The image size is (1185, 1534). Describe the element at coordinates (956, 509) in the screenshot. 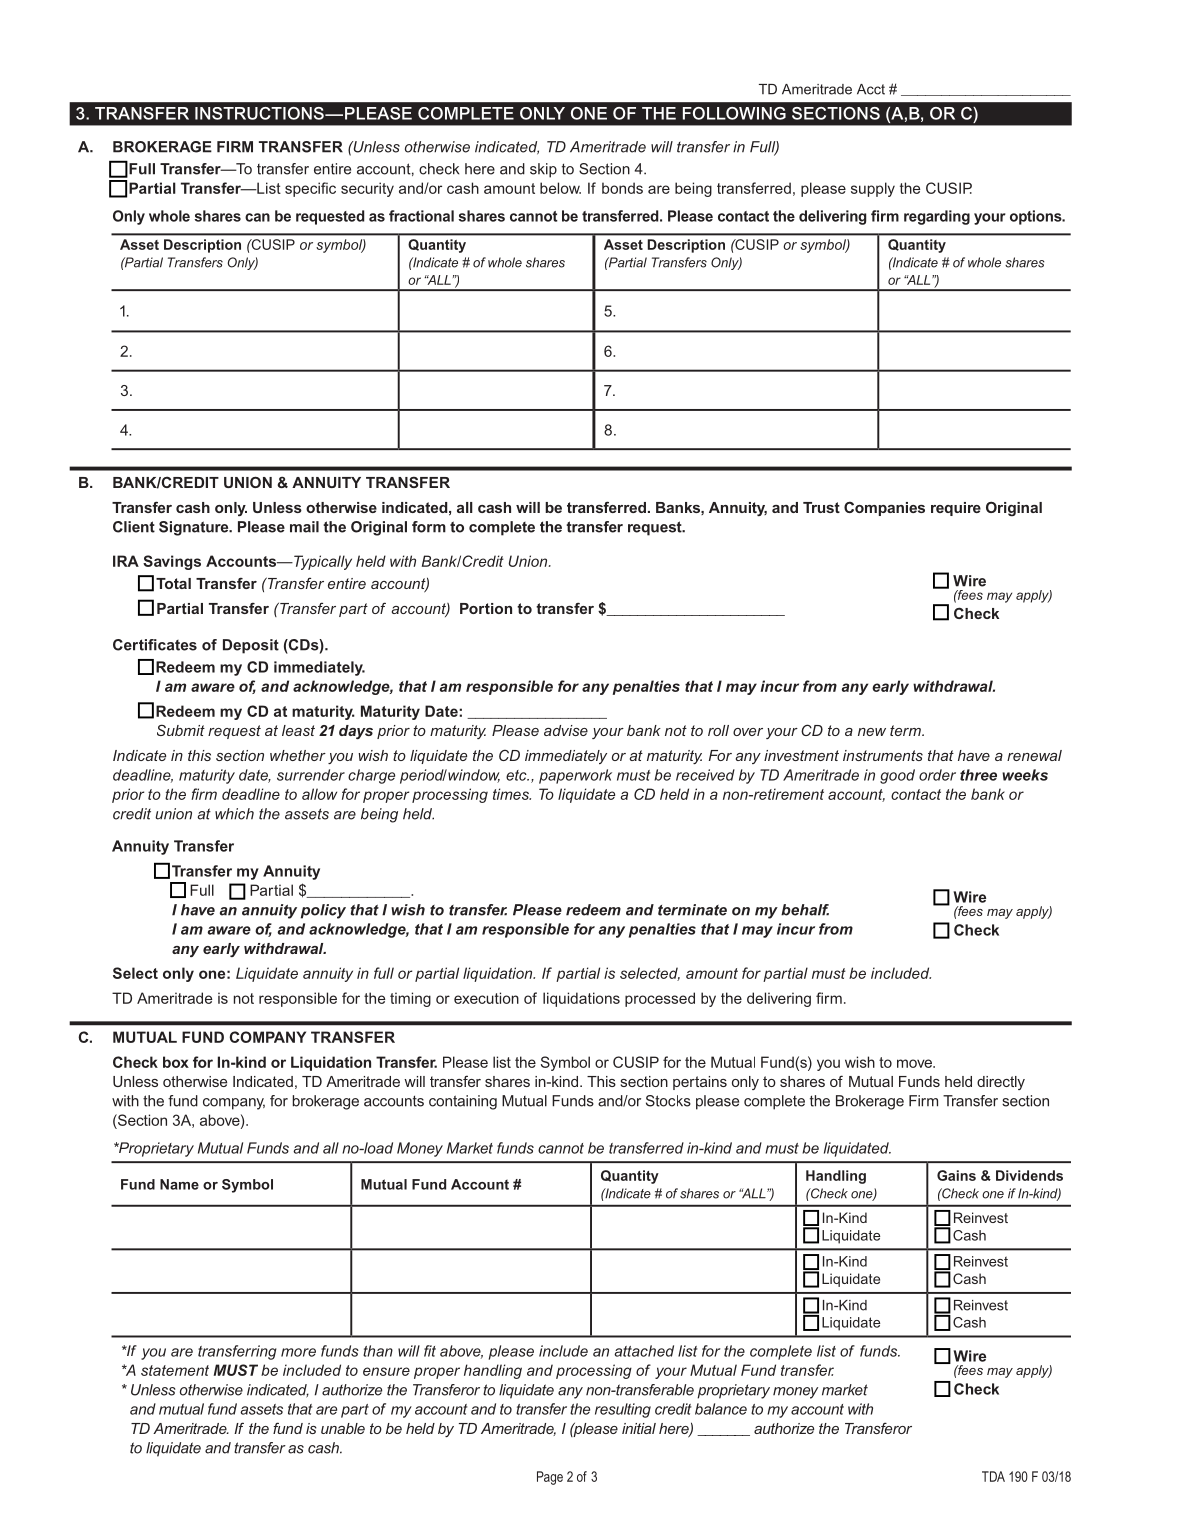

I see `require` at that location.
